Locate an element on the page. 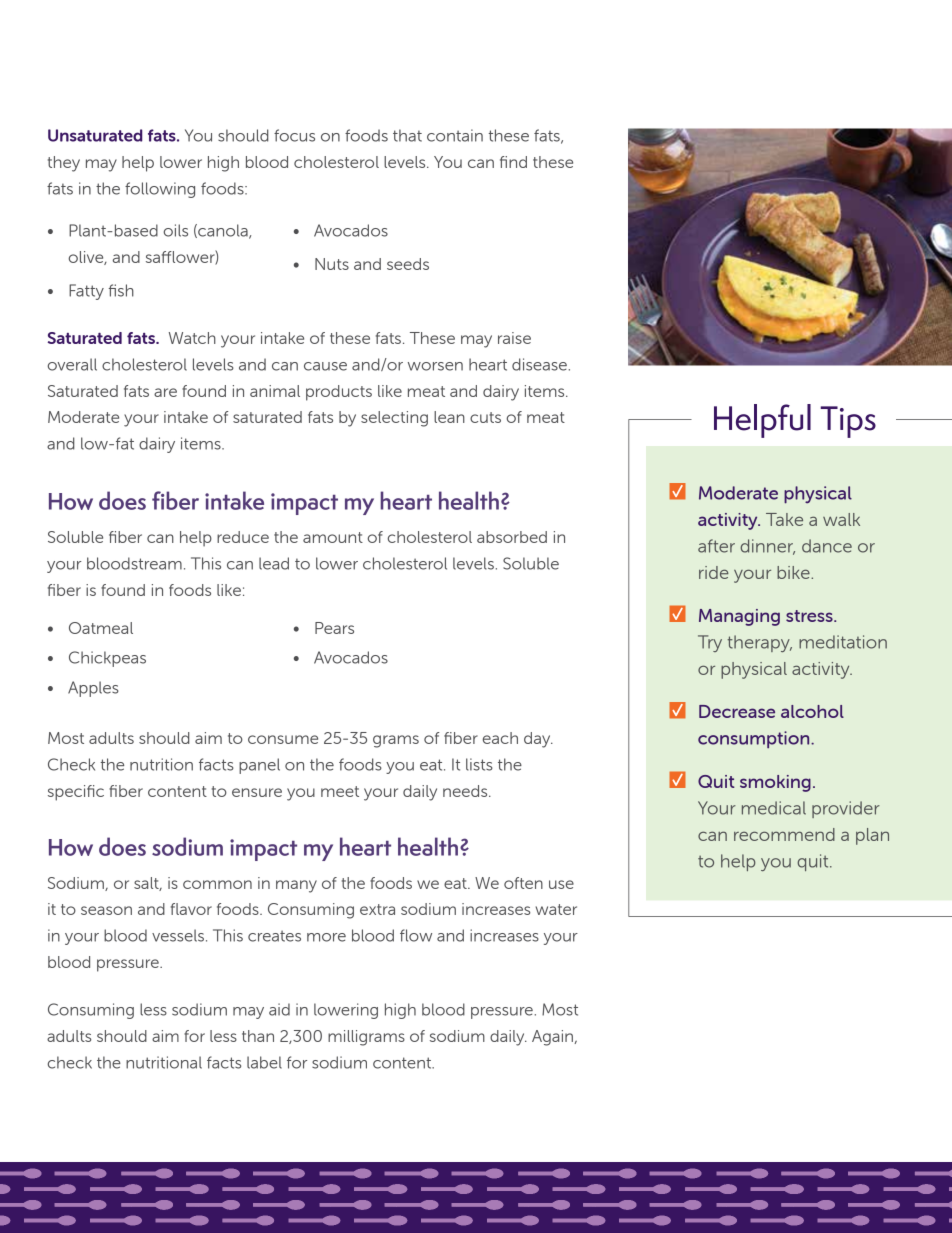 Image resolution: width=952 pixels, height=1233 pixels. specific is located at coordinates (76, 793).
